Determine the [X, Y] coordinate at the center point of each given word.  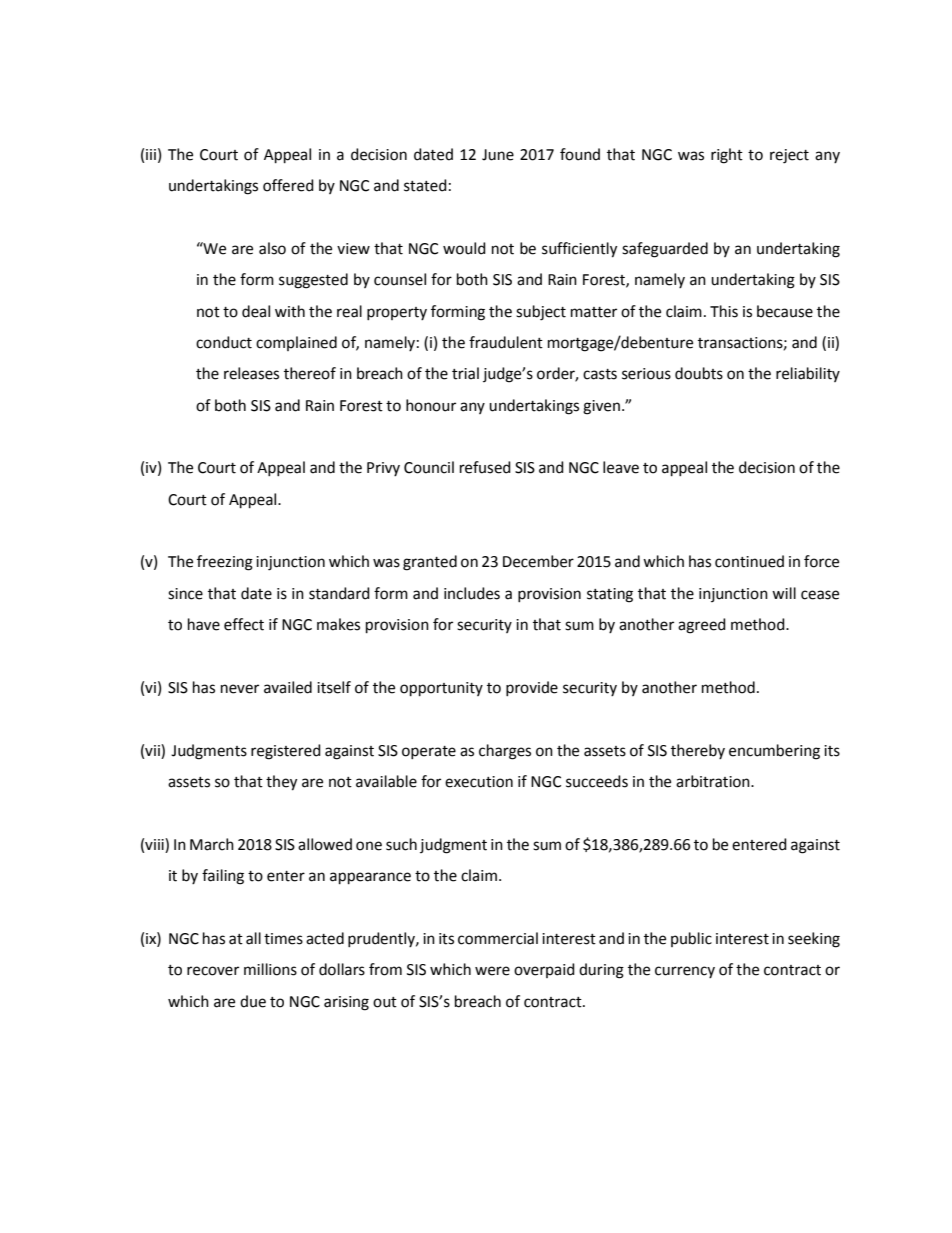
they [281, 783]
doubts [699, 373]
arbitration [714, 781]
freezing [225, 563]
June [498, 155]
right [727, 156]
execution [479, 782]
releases [251, 373]
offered [288, 185]
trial [465, 373]
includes [472, 593]
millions [270, 969]
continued [749, 561]
